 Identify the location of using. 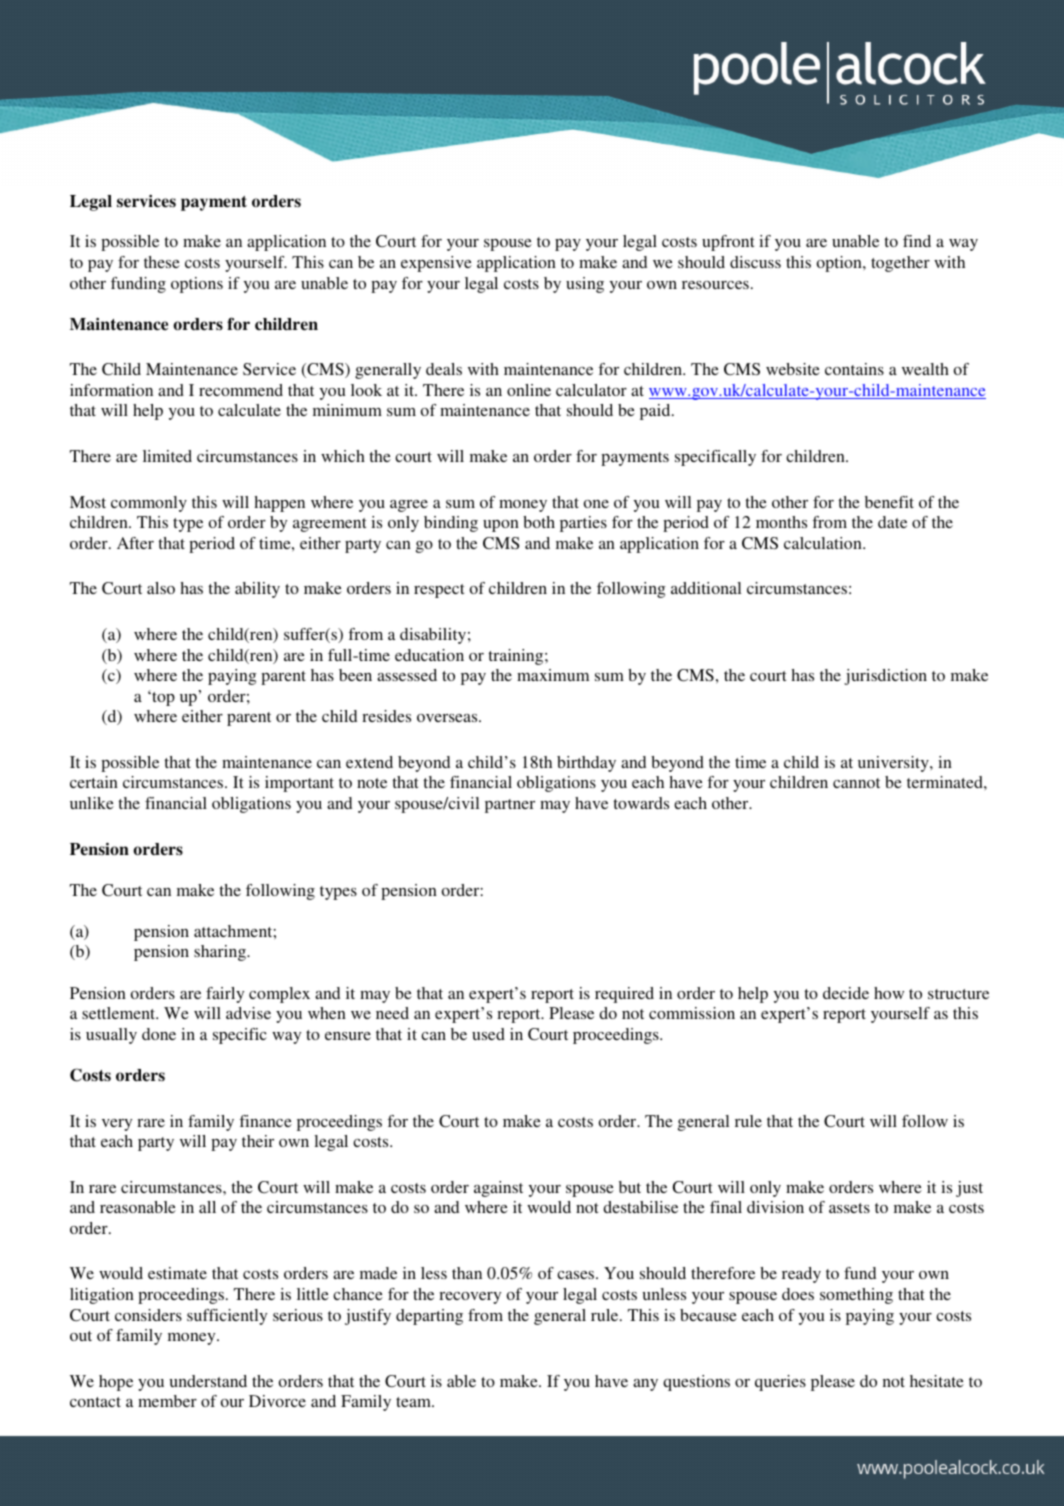
(585, 285).
